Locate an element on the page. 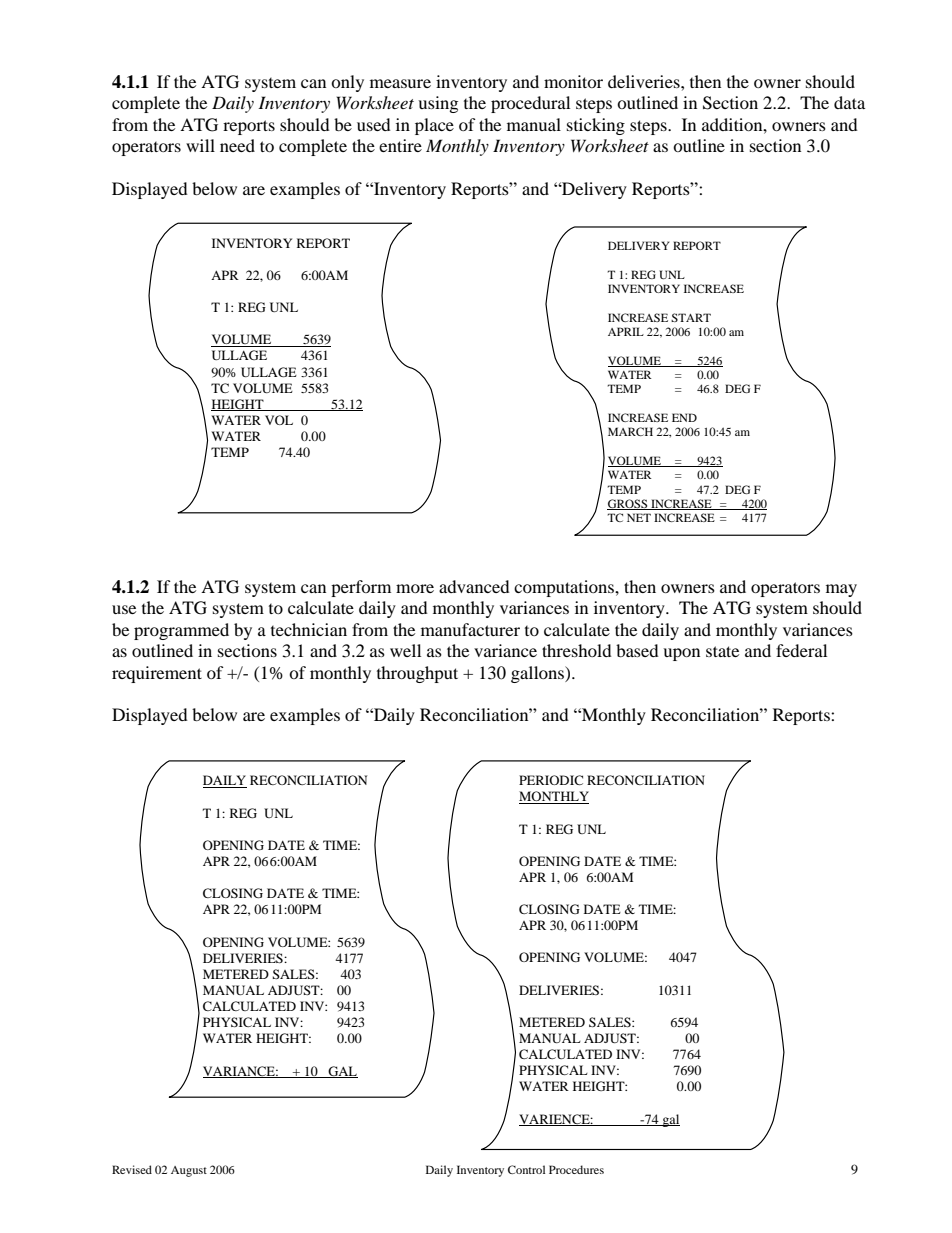  Control is located at coordinates (526, 1169).
